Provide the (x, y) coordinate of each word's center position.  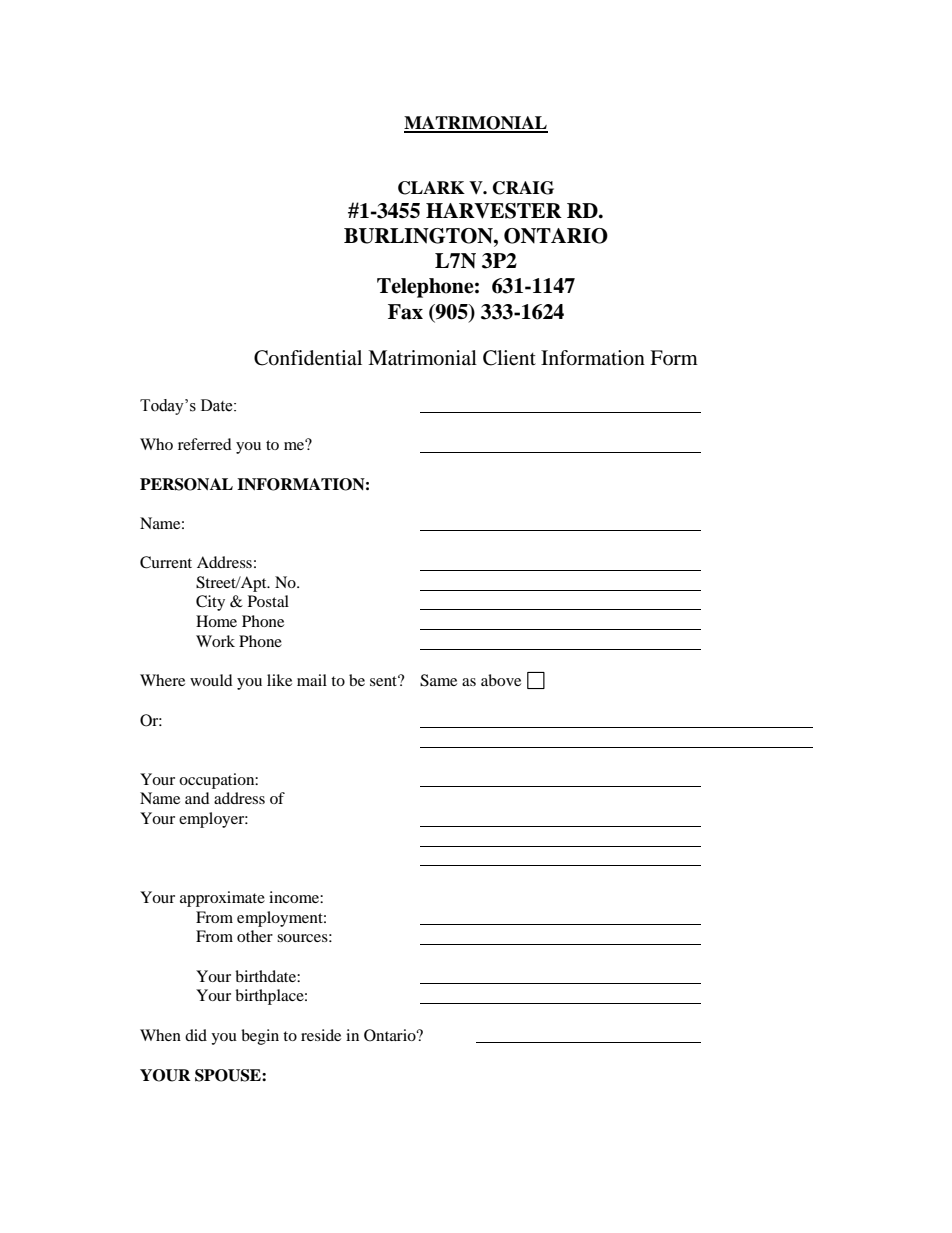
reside (321, 1035)
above (501, 680)
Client (509, 358)
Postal (268, 601)
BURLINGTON (419, 236)
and (197, 798)
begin (260, 1037)
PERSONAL (186, 484)
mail (312, 680)
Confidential (308, 358)
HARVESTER (494, 211)
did (196, 1035)
